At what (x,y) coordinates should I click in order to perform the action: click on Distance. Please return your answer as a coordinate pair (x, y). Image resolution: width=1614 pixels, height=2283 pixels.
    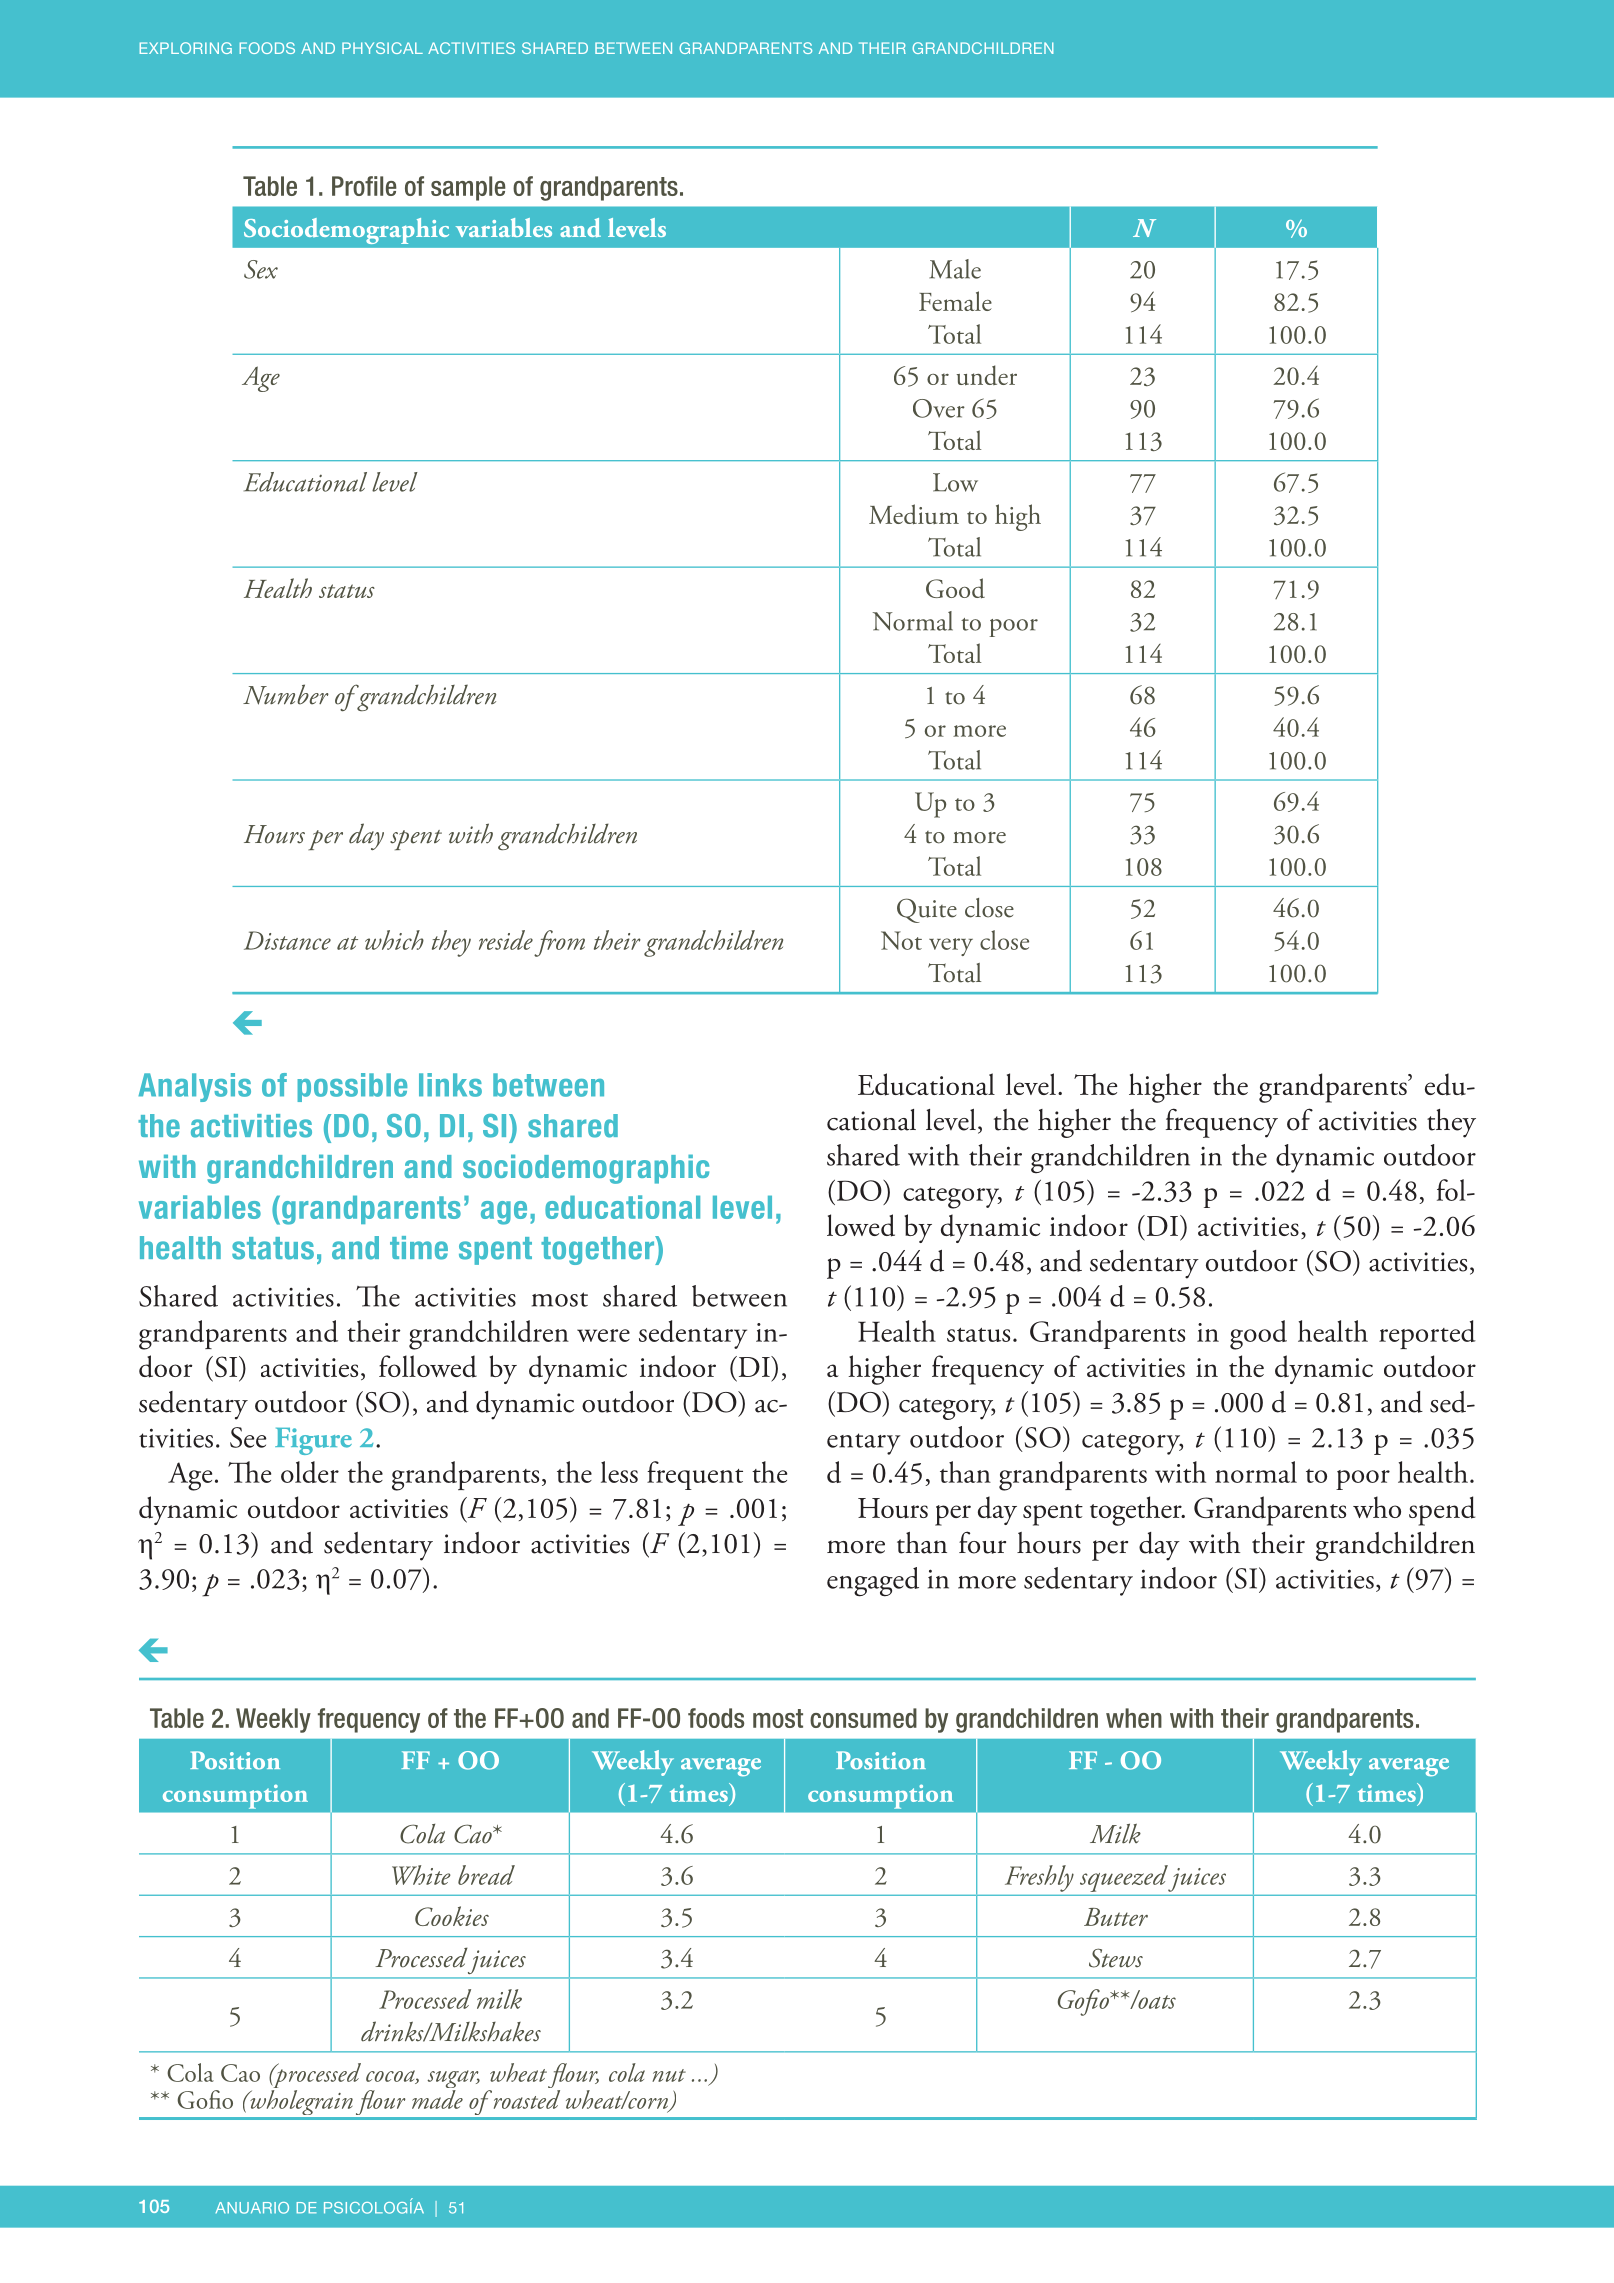
    Looking at the image, I should click on (287, 940).
